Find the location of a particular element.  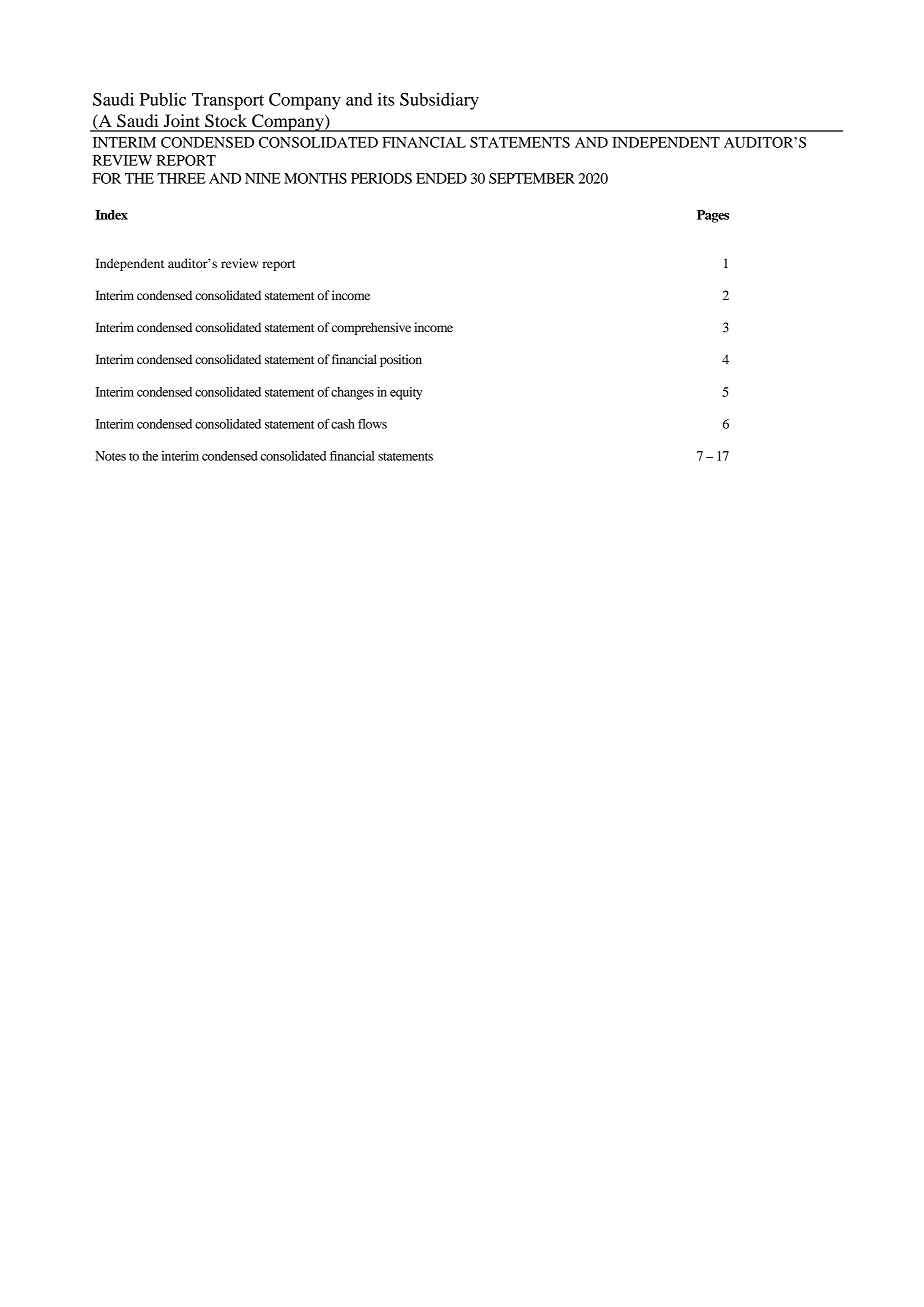

PERIODS is located at coordinates (381, 178).
